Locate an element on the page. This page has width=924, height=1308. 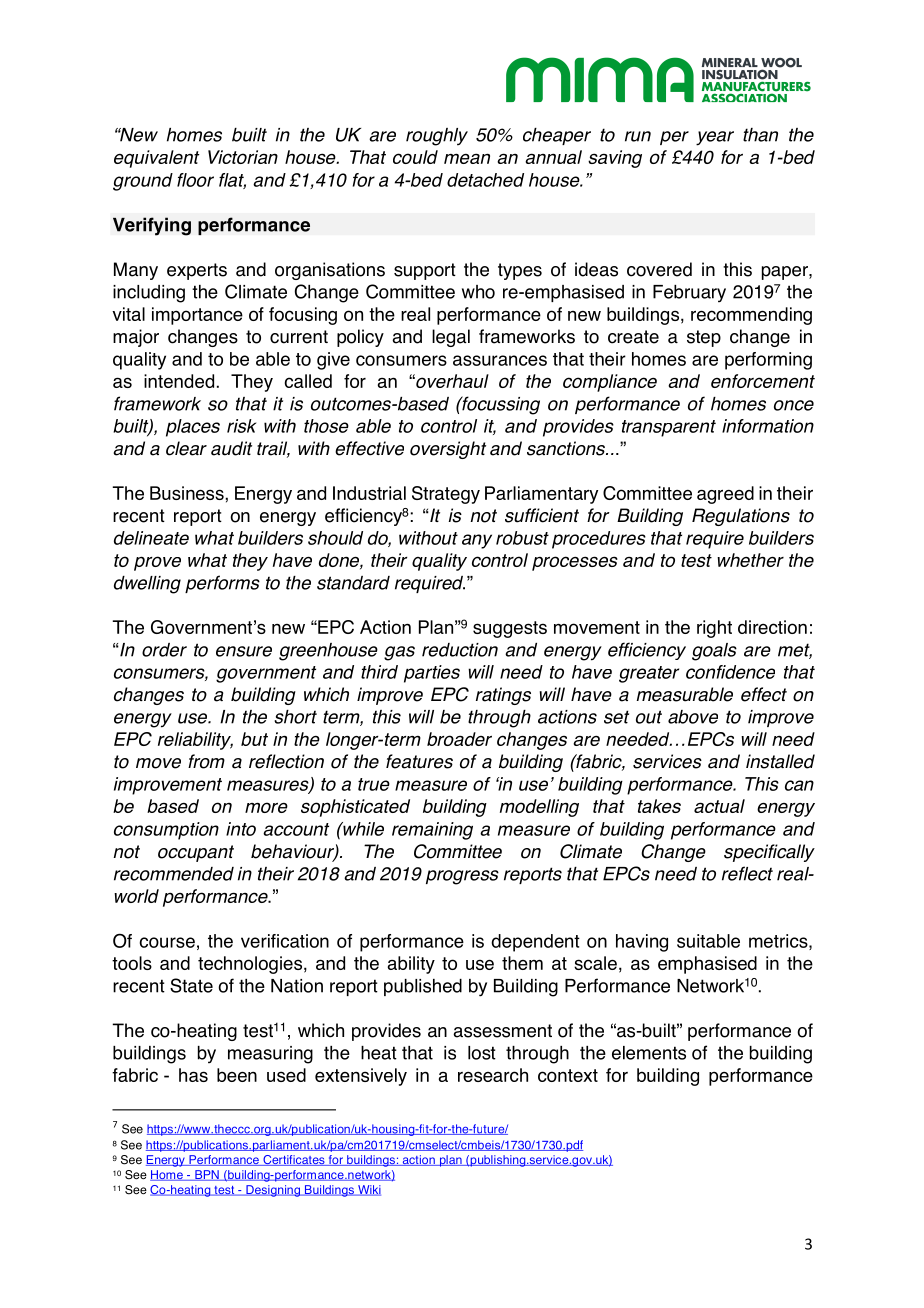
year is located at coordinates (715, 138).
